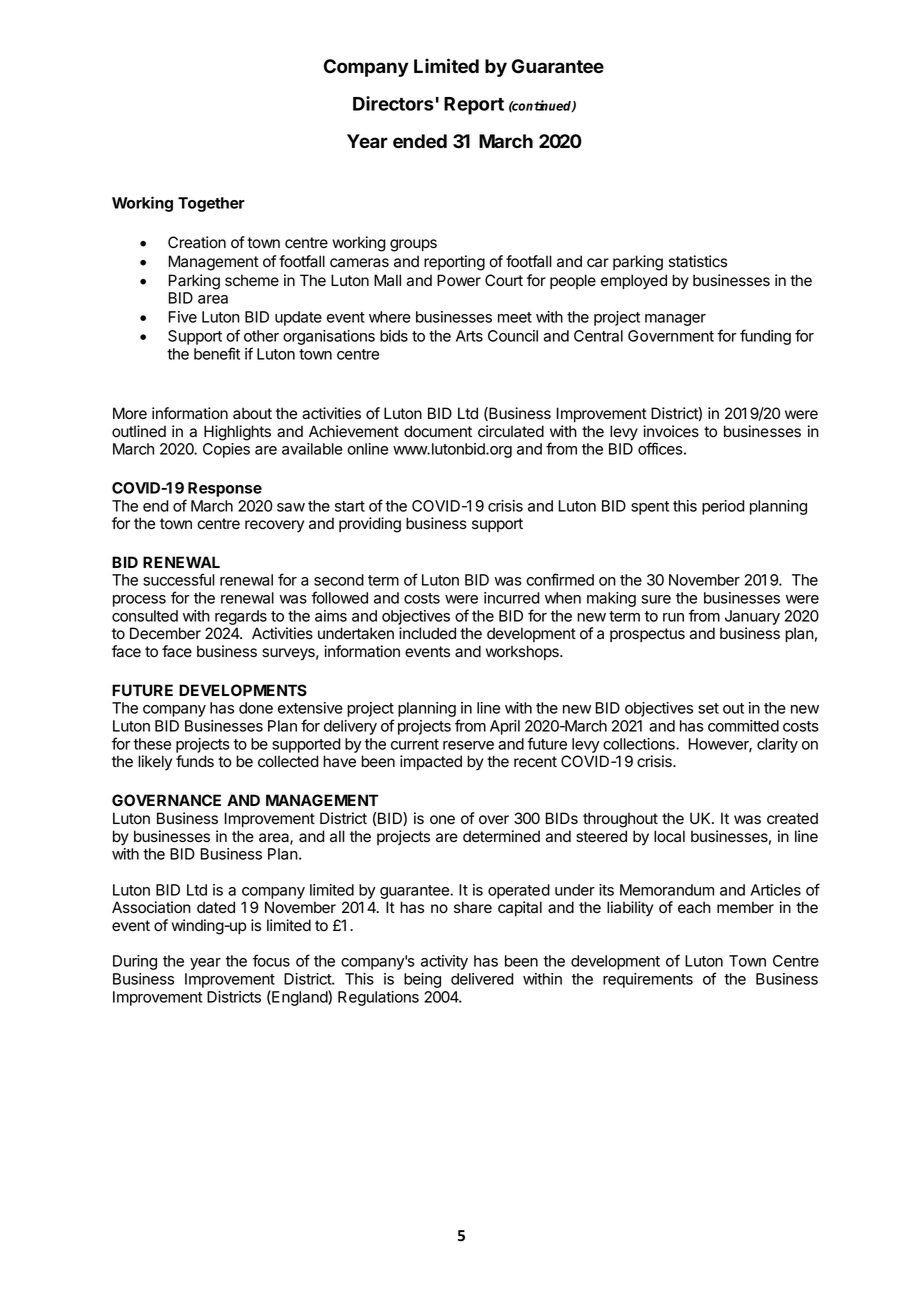 This screenshot has width=924, height=1307. I want to click on set, so click(708, 708).
